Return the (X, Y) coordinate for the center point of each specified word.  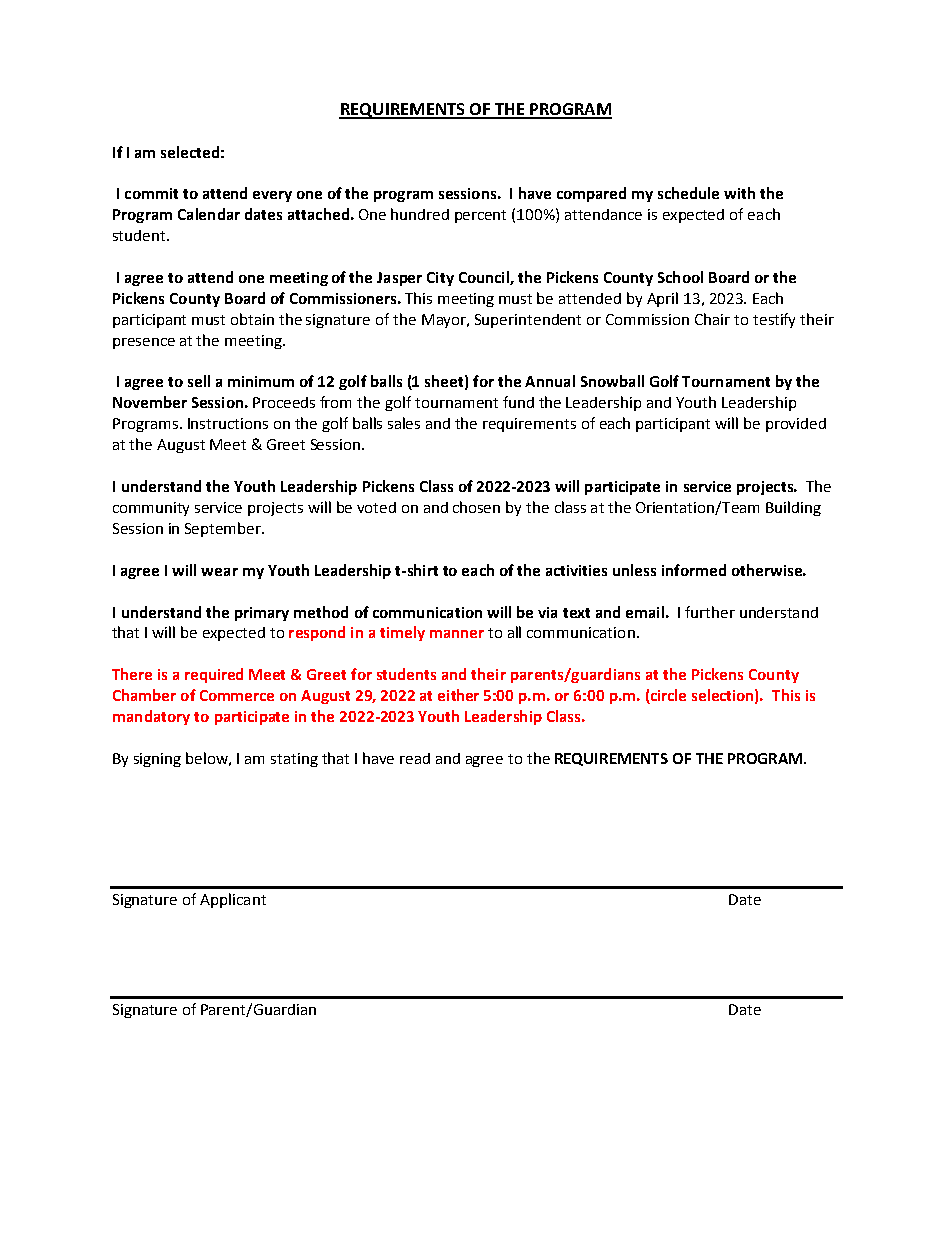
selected (190, 152)
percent (480, 216)
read (415, 758)
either (458, 695)
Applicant (233, 900)
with (739, 193)
